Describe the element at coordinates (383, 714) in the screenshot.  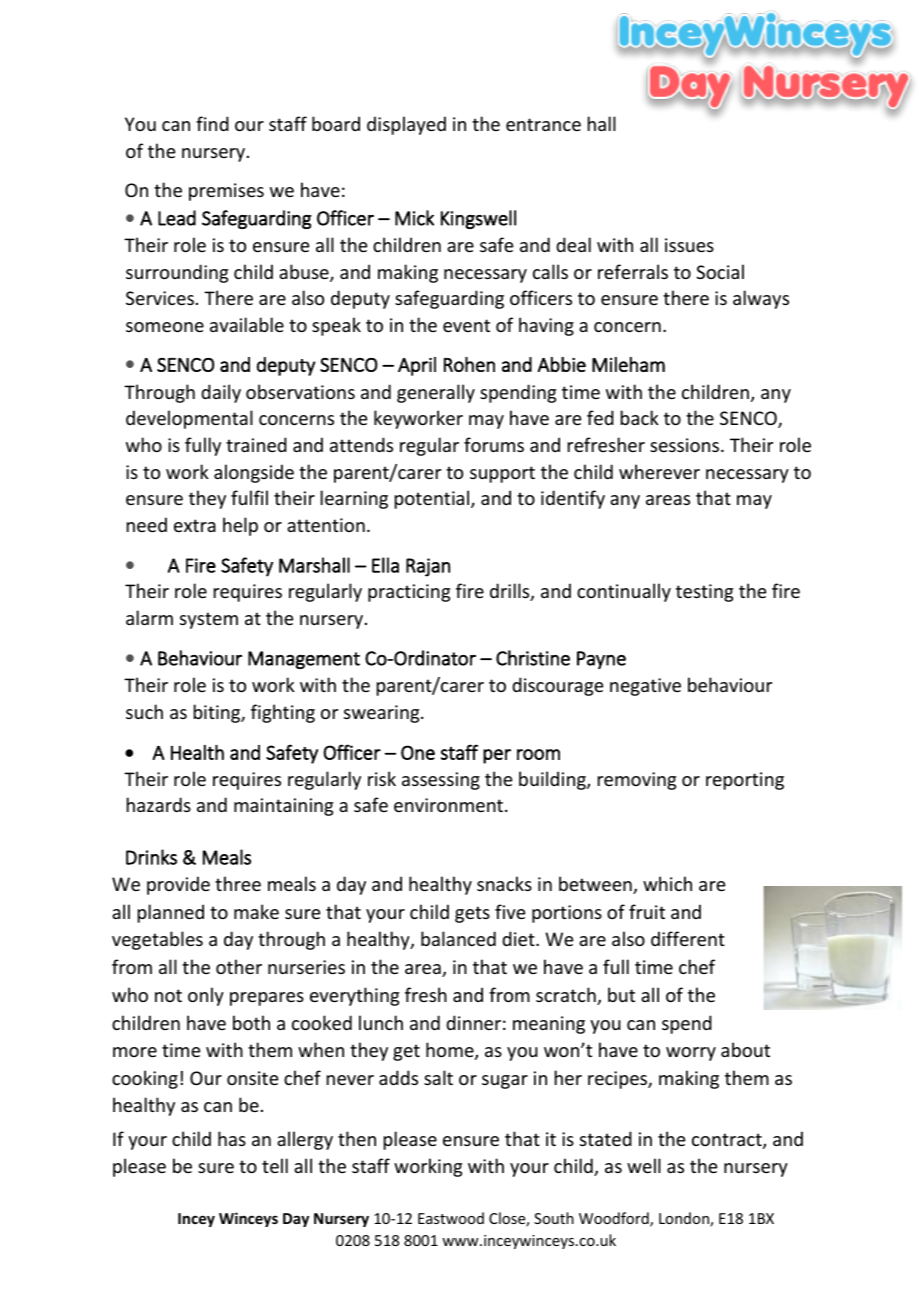
I see `swearing` at that location.
